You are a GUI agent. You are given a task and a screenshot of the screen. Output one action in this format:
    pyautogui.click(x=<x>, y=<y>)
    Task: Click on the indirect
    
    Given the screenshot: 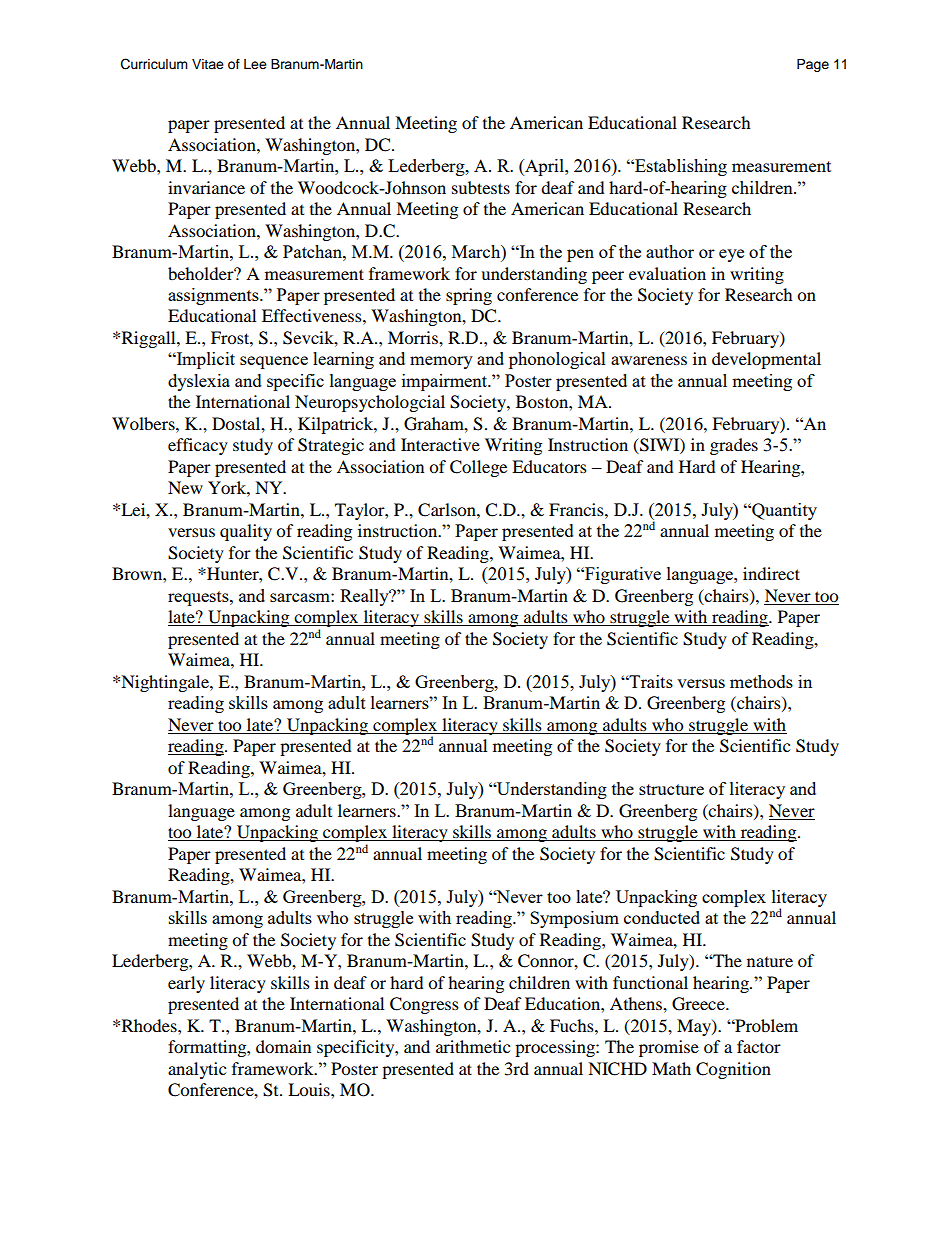 What is the action you would take?
    pyautogui.click(x=771, y=573)
